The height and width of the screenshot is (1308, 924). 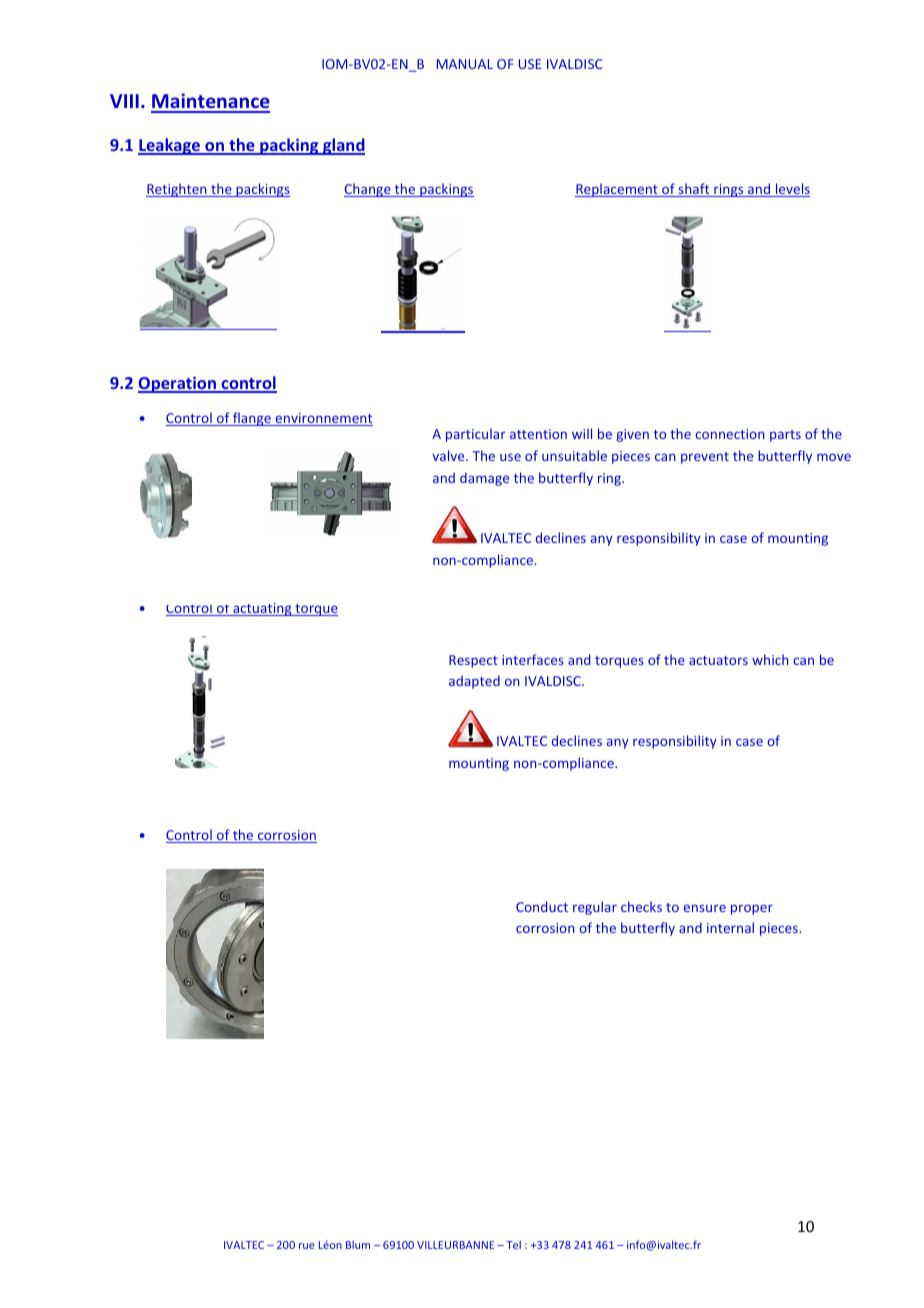 What do you see at coordinates (465, 64) in the screenshot?
I see `MANUAL` at bounding box center [465, 64].
